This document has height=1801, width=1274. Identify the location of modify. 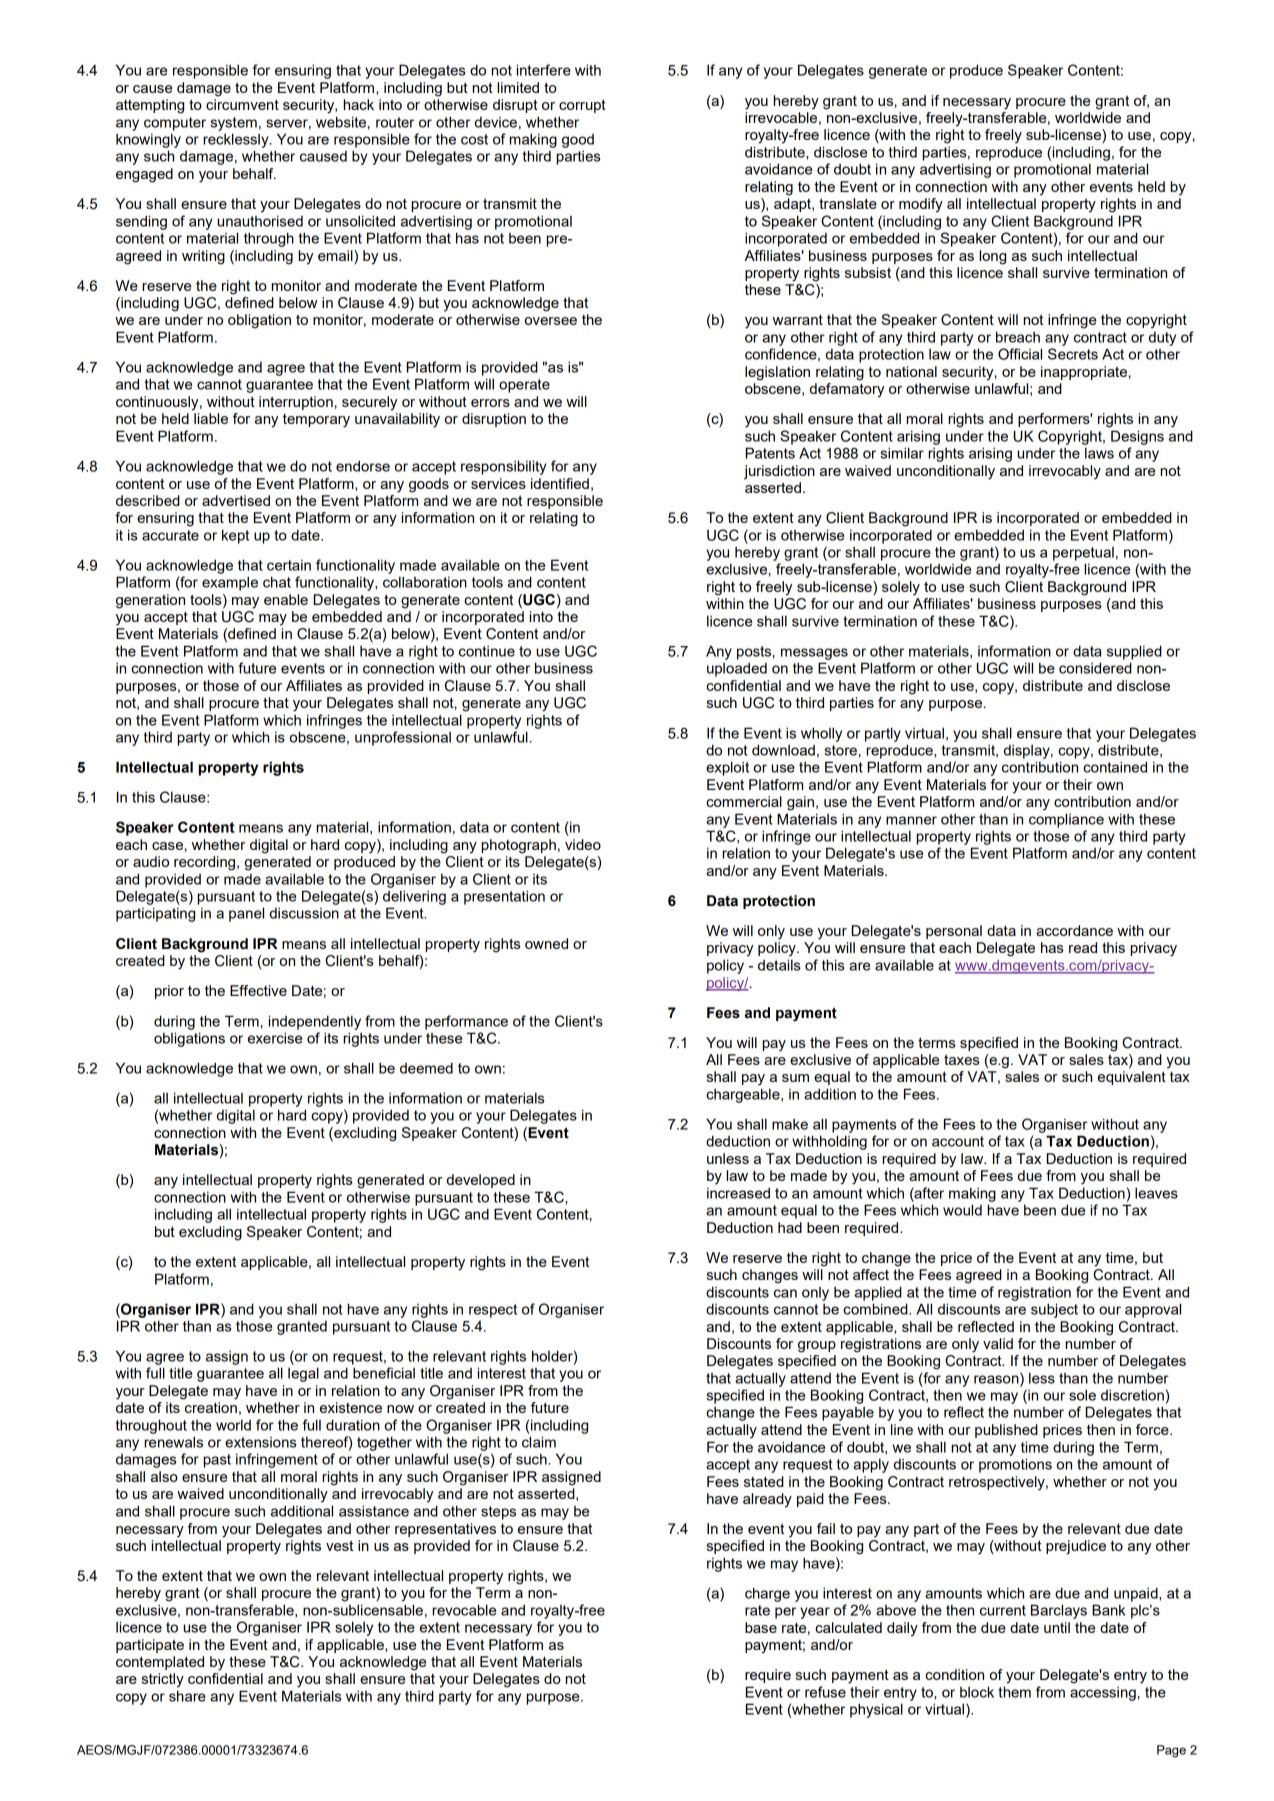
(921, 205).
